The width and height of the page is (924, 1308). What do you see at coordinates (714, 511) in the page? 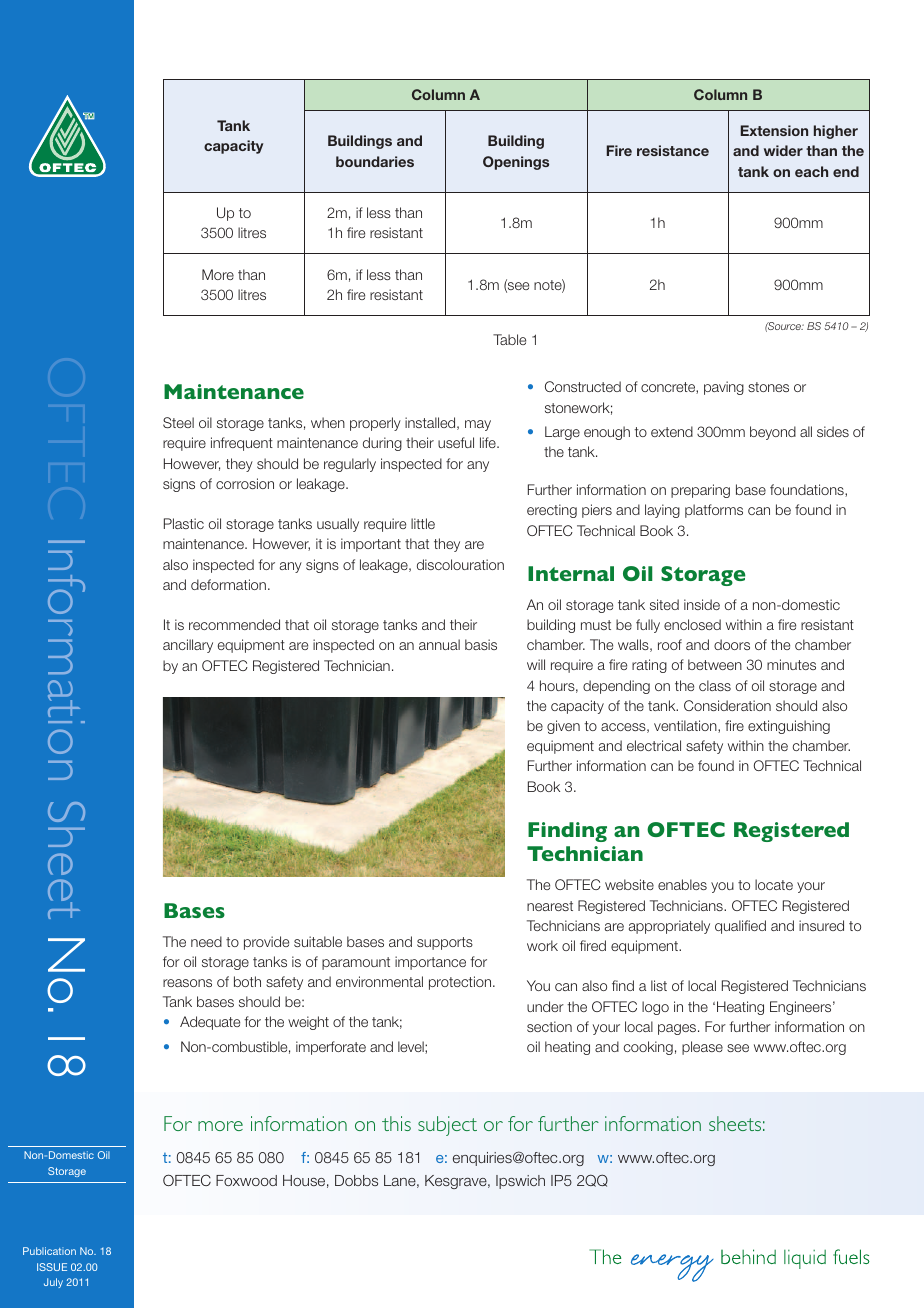
I see `platforms` at bounding box center [714, 511].
